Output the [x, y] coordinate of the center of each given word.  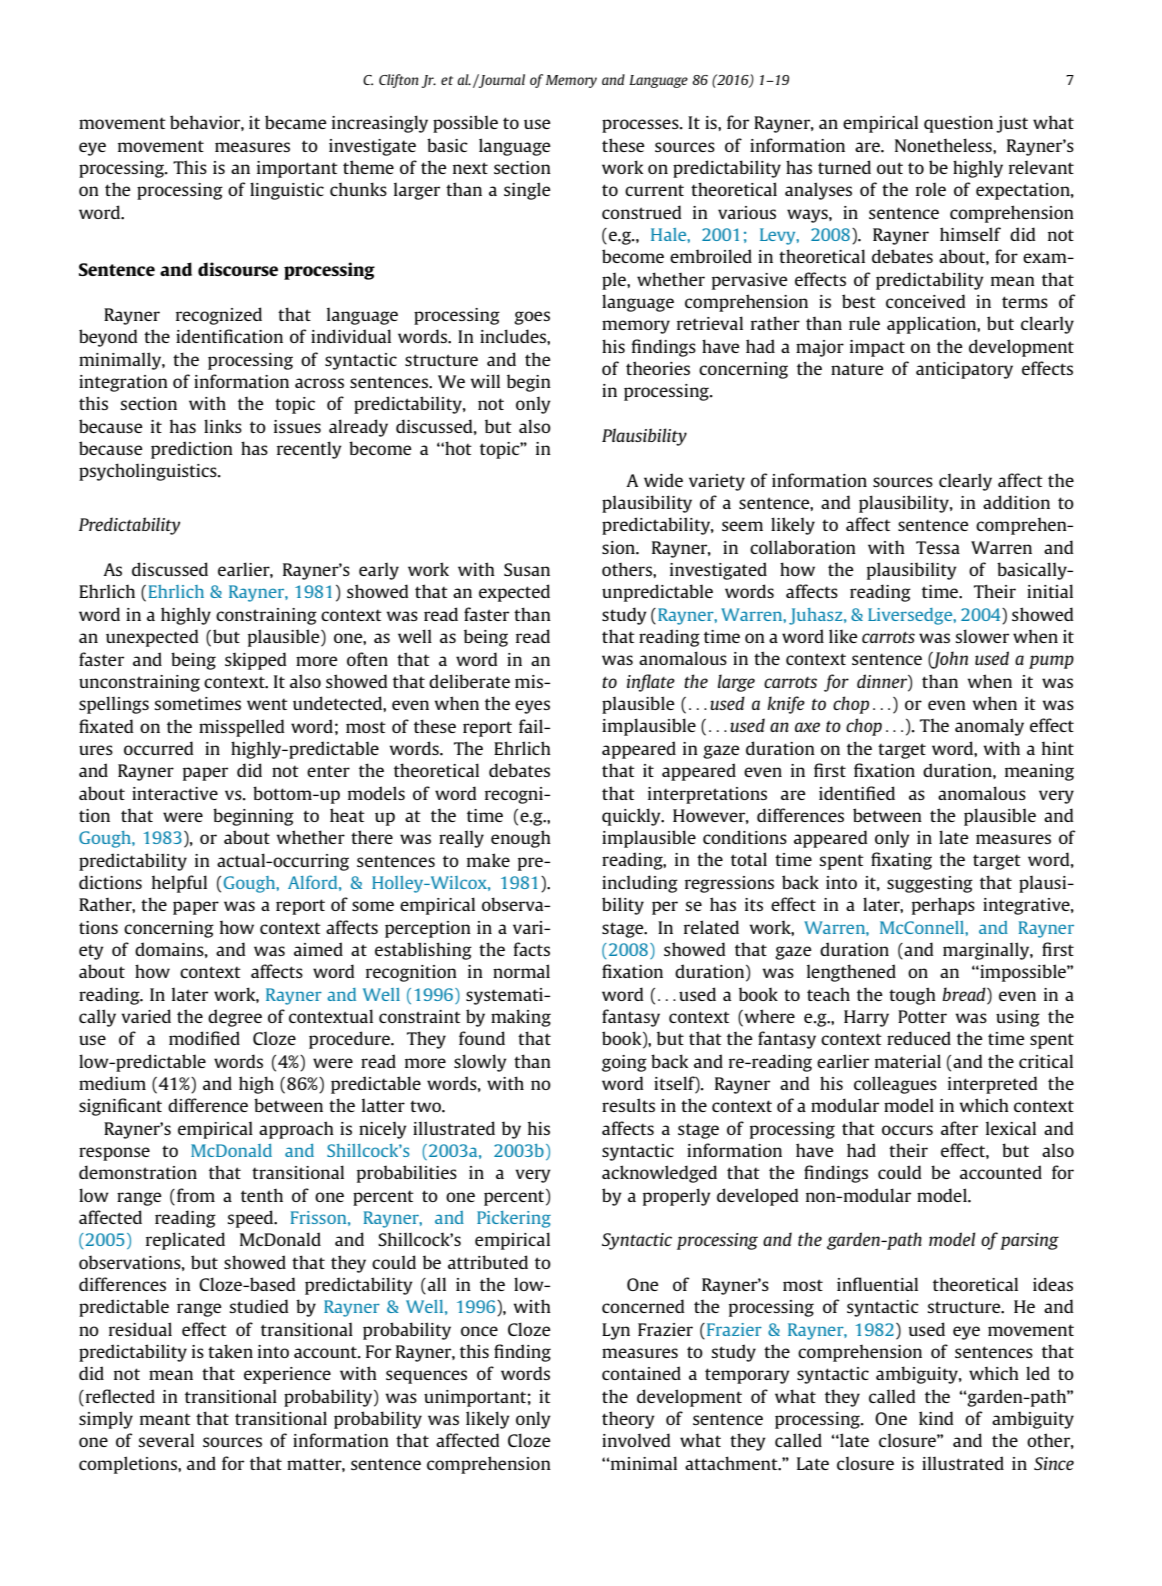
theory [628, 1420]
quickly [632, 817]
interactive [175, 793]
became [296, 122]
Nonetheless [944, 145]
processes [641, 126]
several [166, 1440]
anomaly [989, 727]
